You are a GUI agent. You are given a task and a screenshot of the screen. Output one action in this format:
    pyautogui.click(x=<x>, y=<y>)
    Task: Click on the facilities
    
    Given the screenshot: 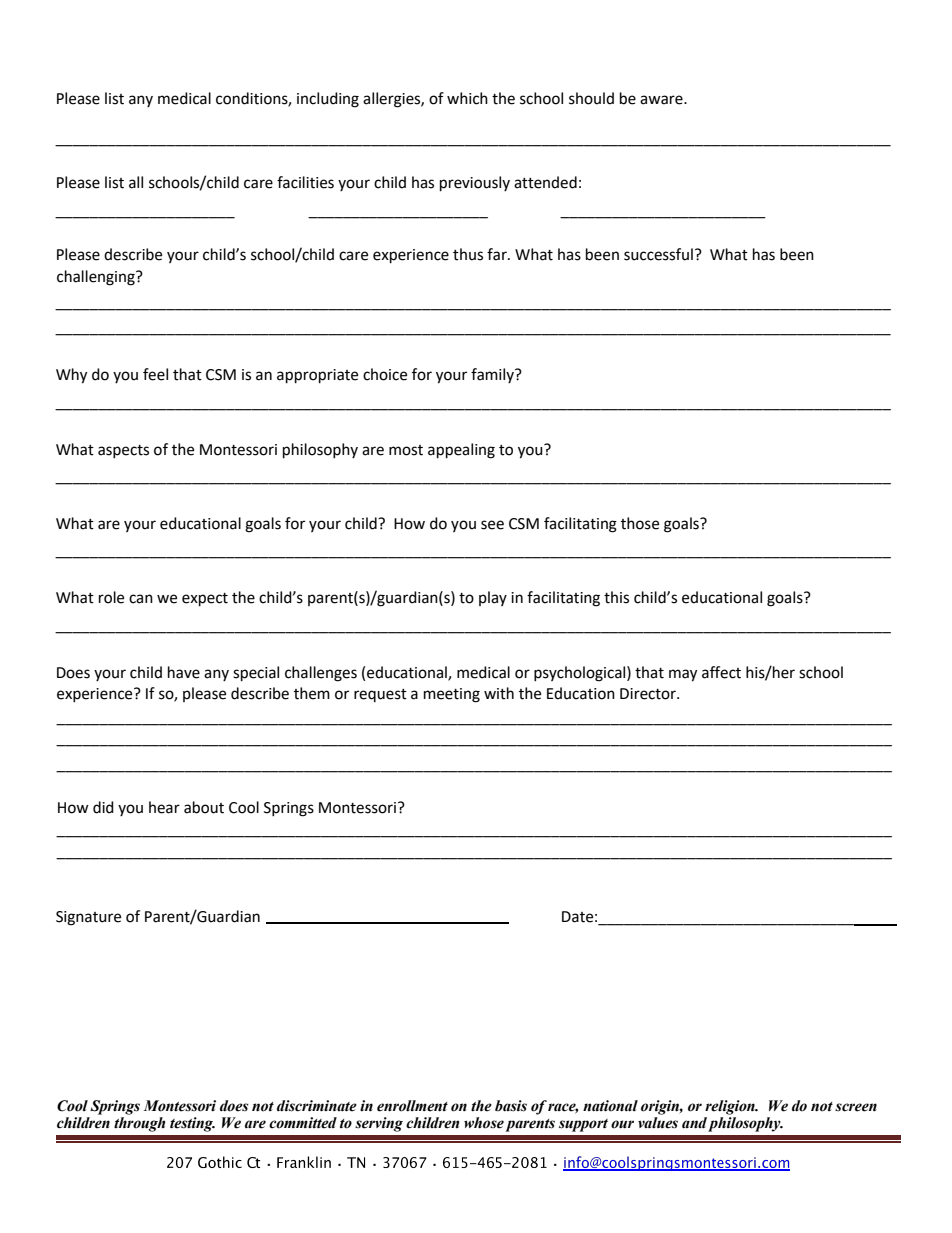 What is the action you would take?
    pyautogui.click(x=305, y=182)
